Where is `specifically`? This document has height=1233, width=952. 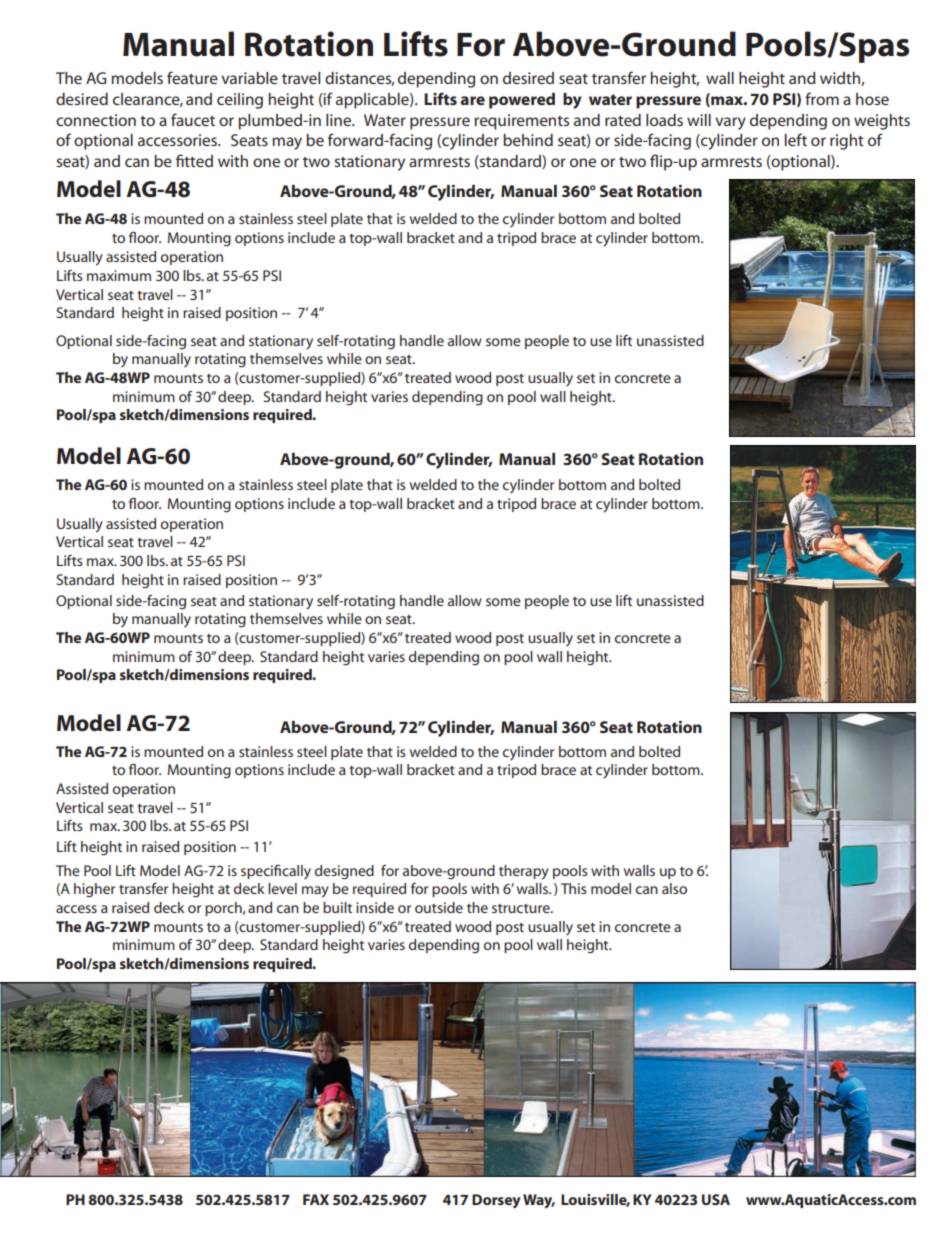 specifically is located at coordinates (276, 872).
